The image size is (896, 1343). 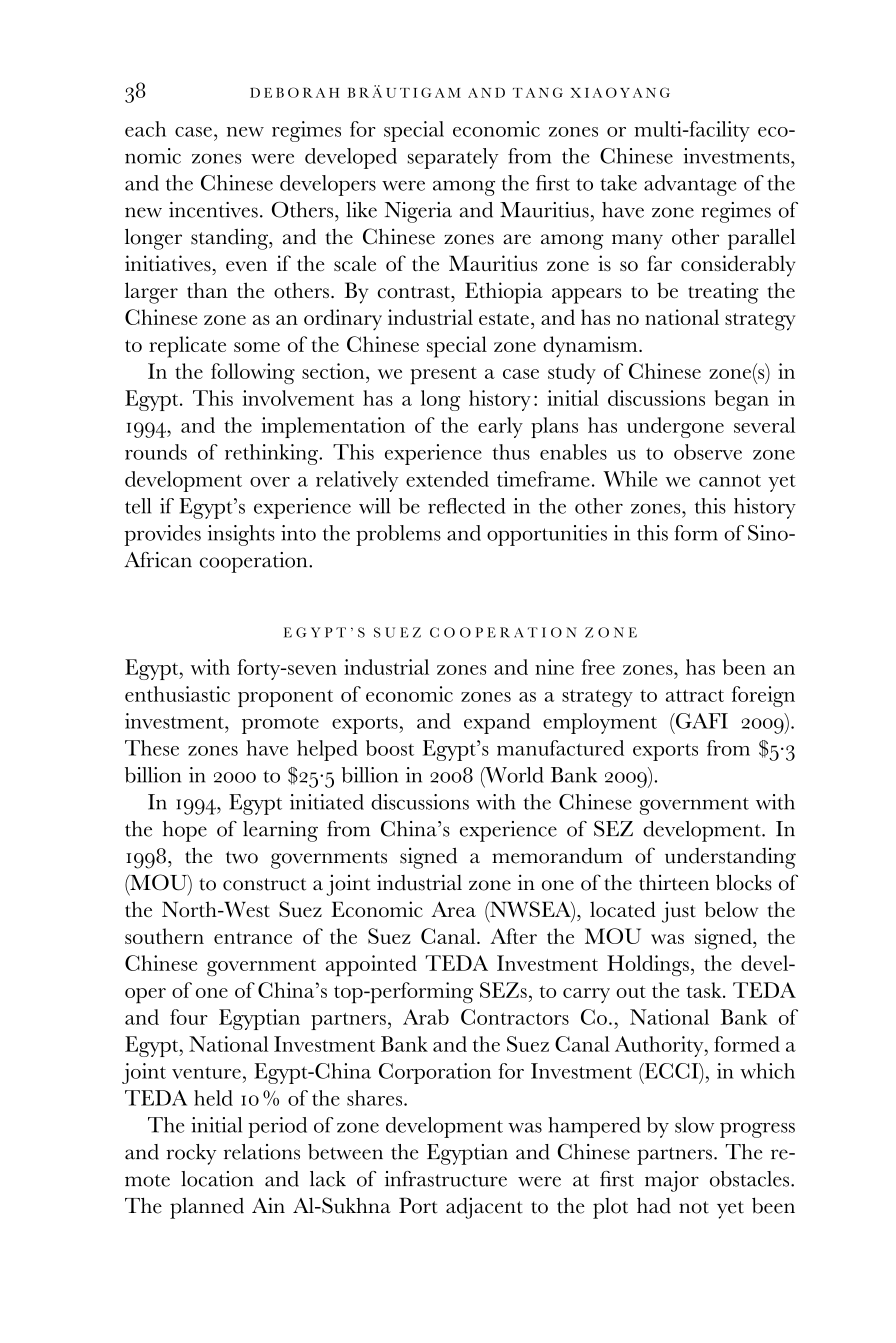 I want to click on insights, so click(x=241, y=535).
